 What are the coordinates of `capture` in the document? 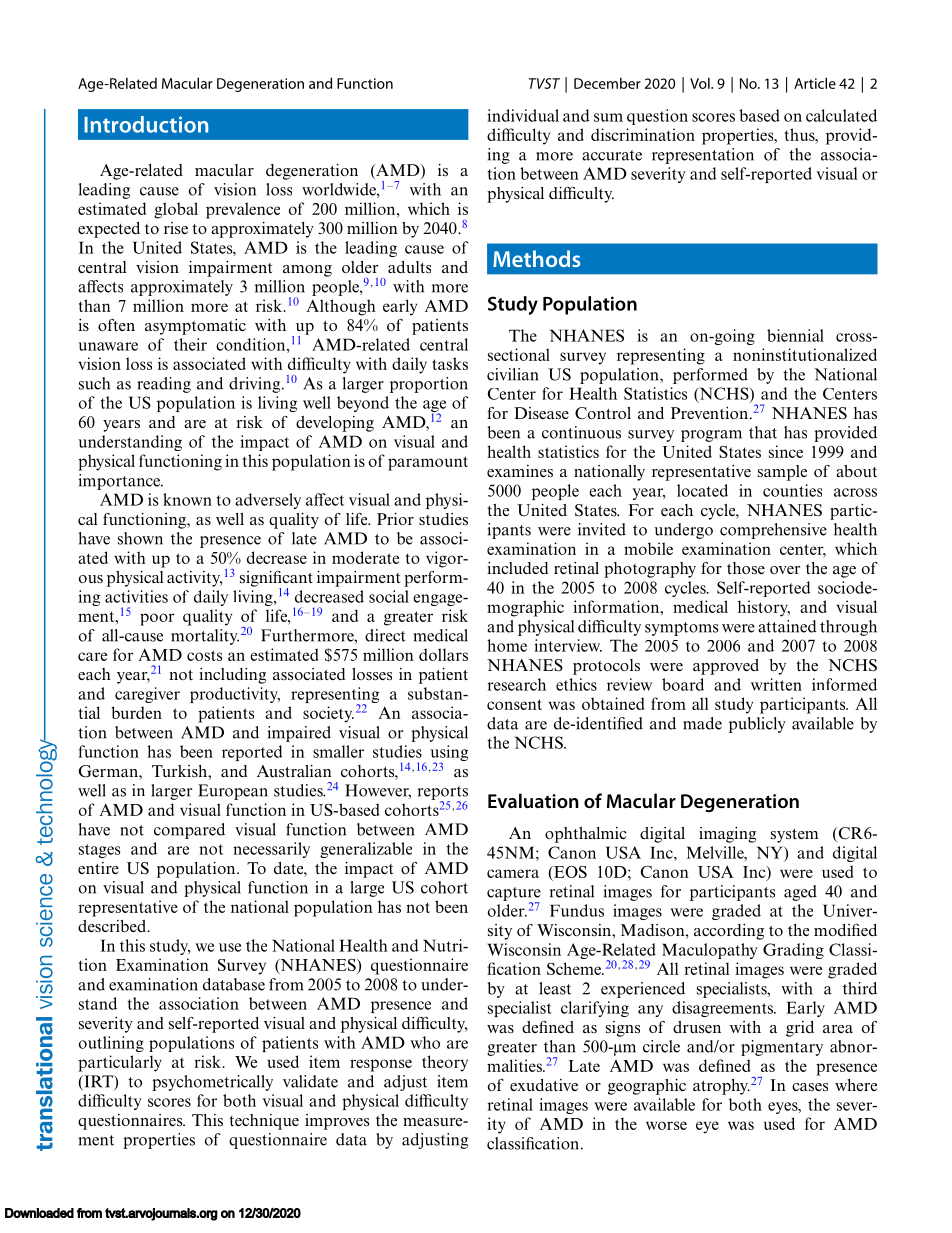 It's located at (514, 895).
